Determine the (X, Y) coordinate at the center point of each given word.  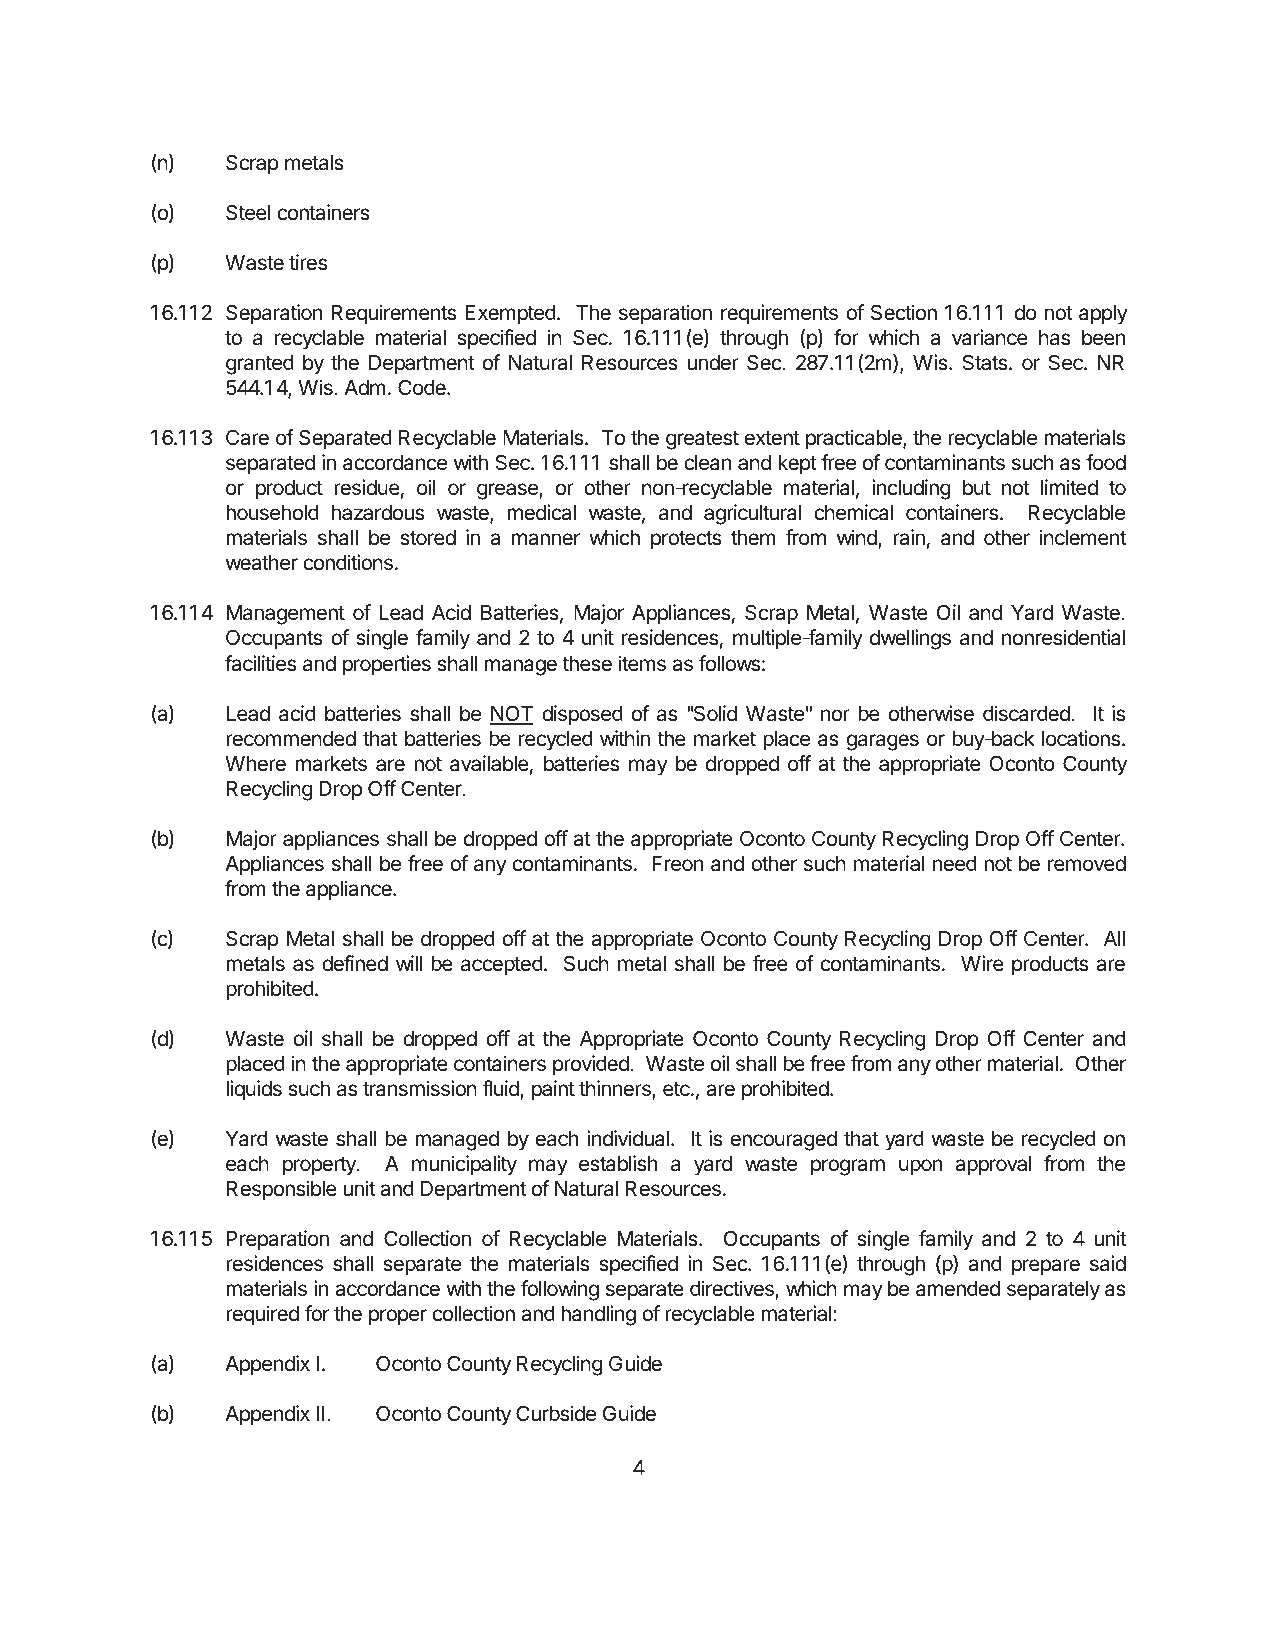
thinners (616, 1089)
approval (993, 1166)
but (977, 488)
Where (255, 764)
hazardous (378, 513)
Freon (677, 864)
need (955, 864)
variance (990, 337)
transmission (420, 1088)
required (262, 1315)
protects (686, 540)
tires (308, 262)
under (713, 363)
